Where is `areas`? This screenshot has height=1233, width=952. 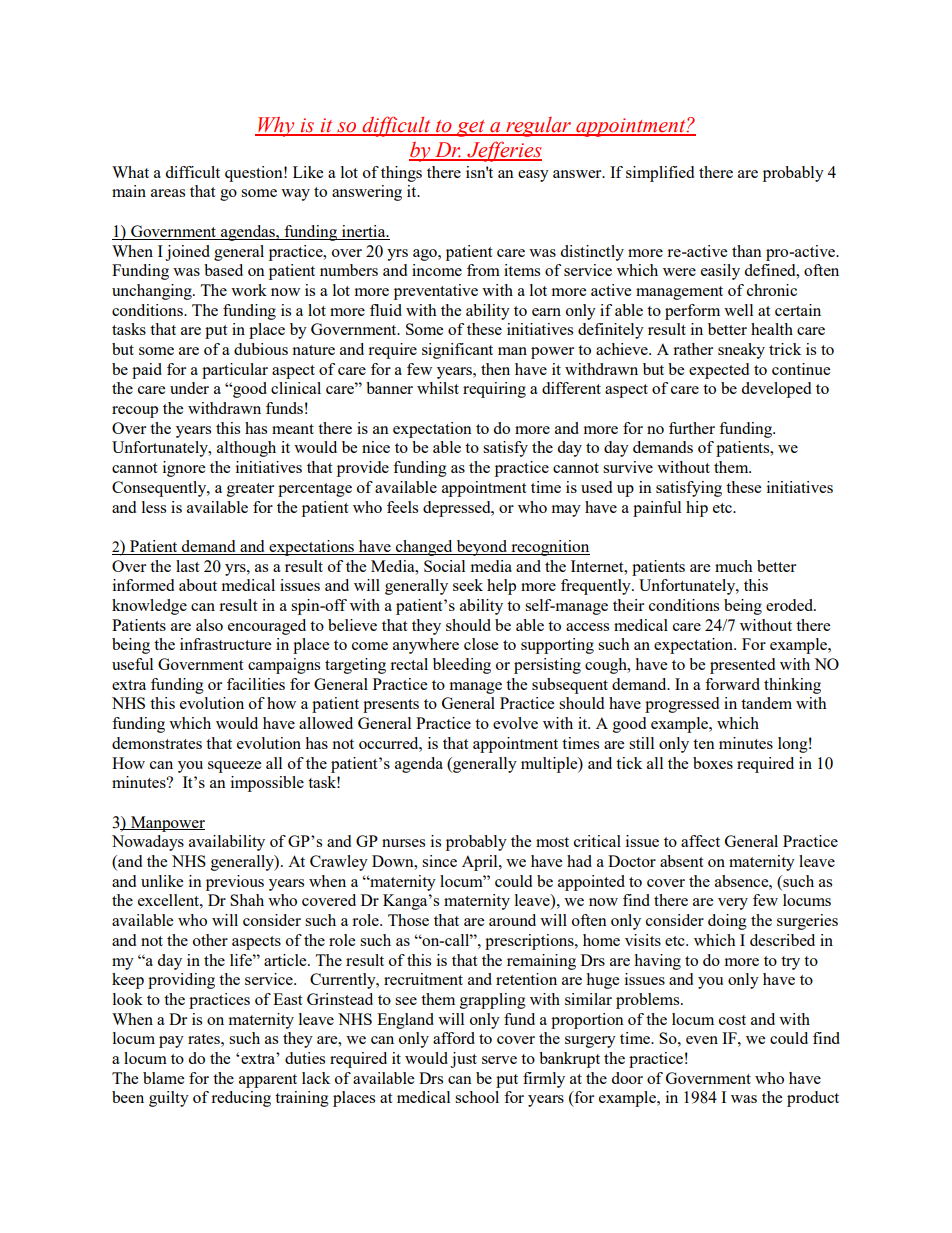 areas is located at coordinates (168, 193).
